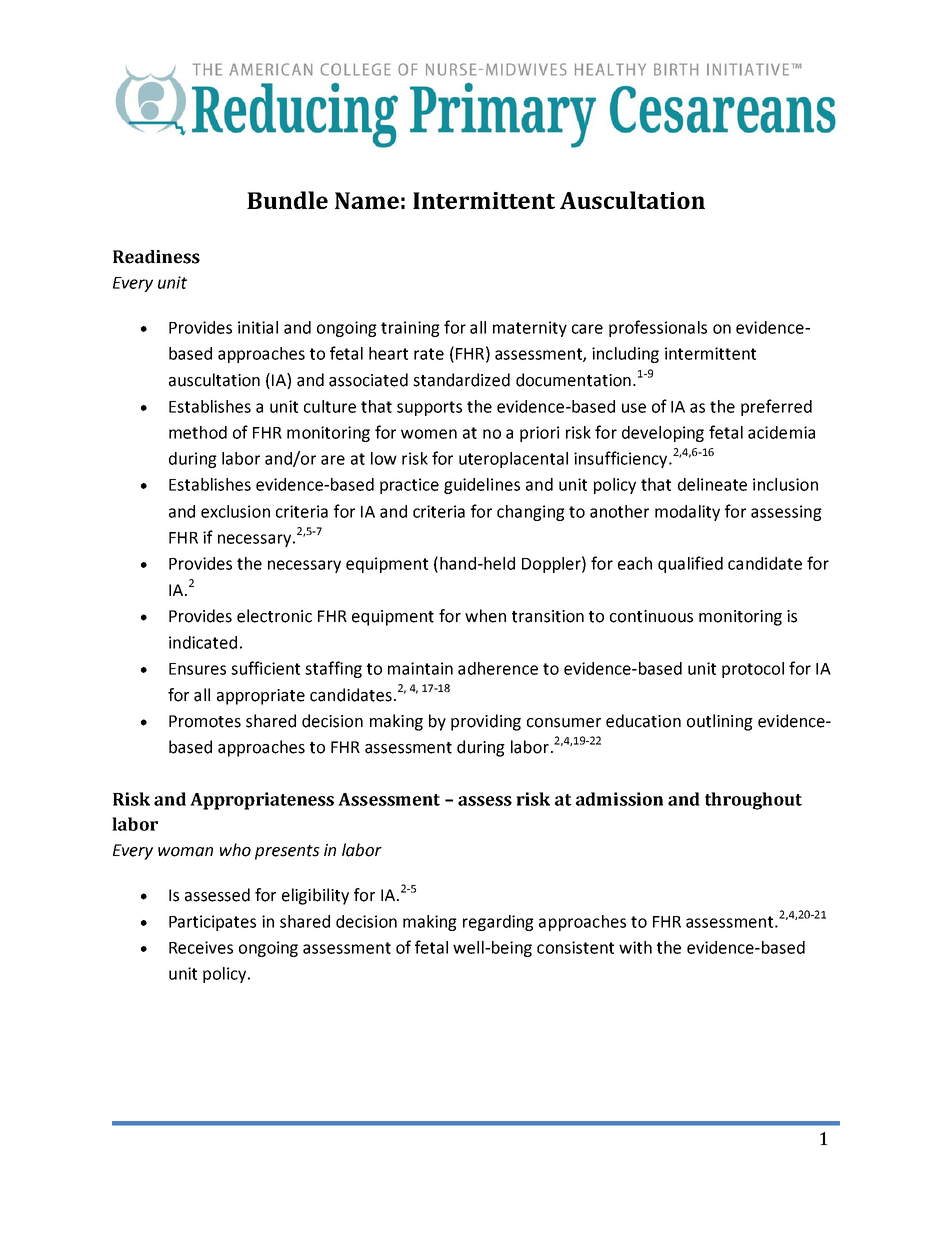 The width and height of the page is (952, 1233). Describe the element at coordinates (367, 200) in the page. I see `Name` at that location.
